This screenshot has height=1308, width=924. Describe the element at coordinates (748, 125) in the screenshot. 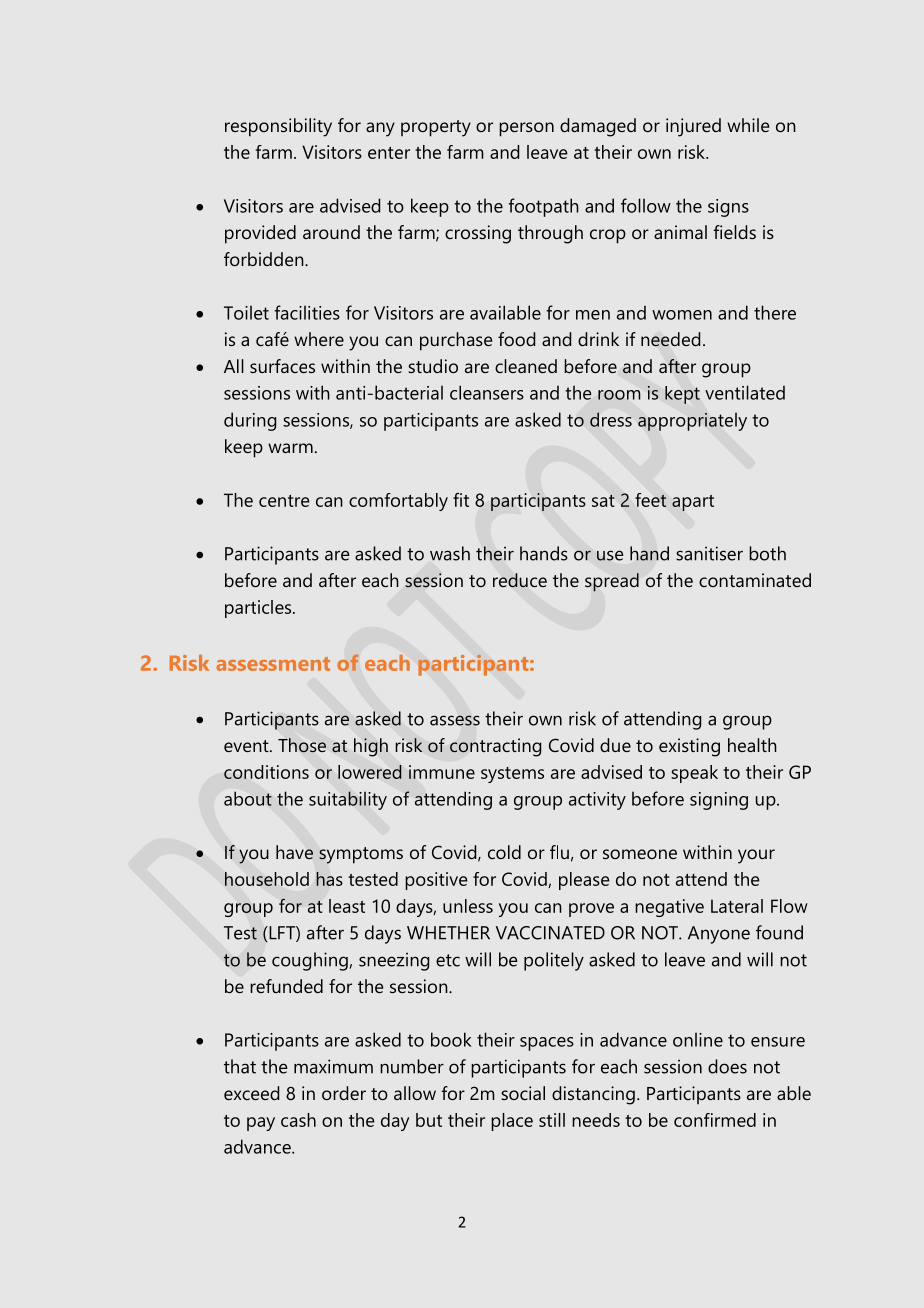

I see `while` at that location.
